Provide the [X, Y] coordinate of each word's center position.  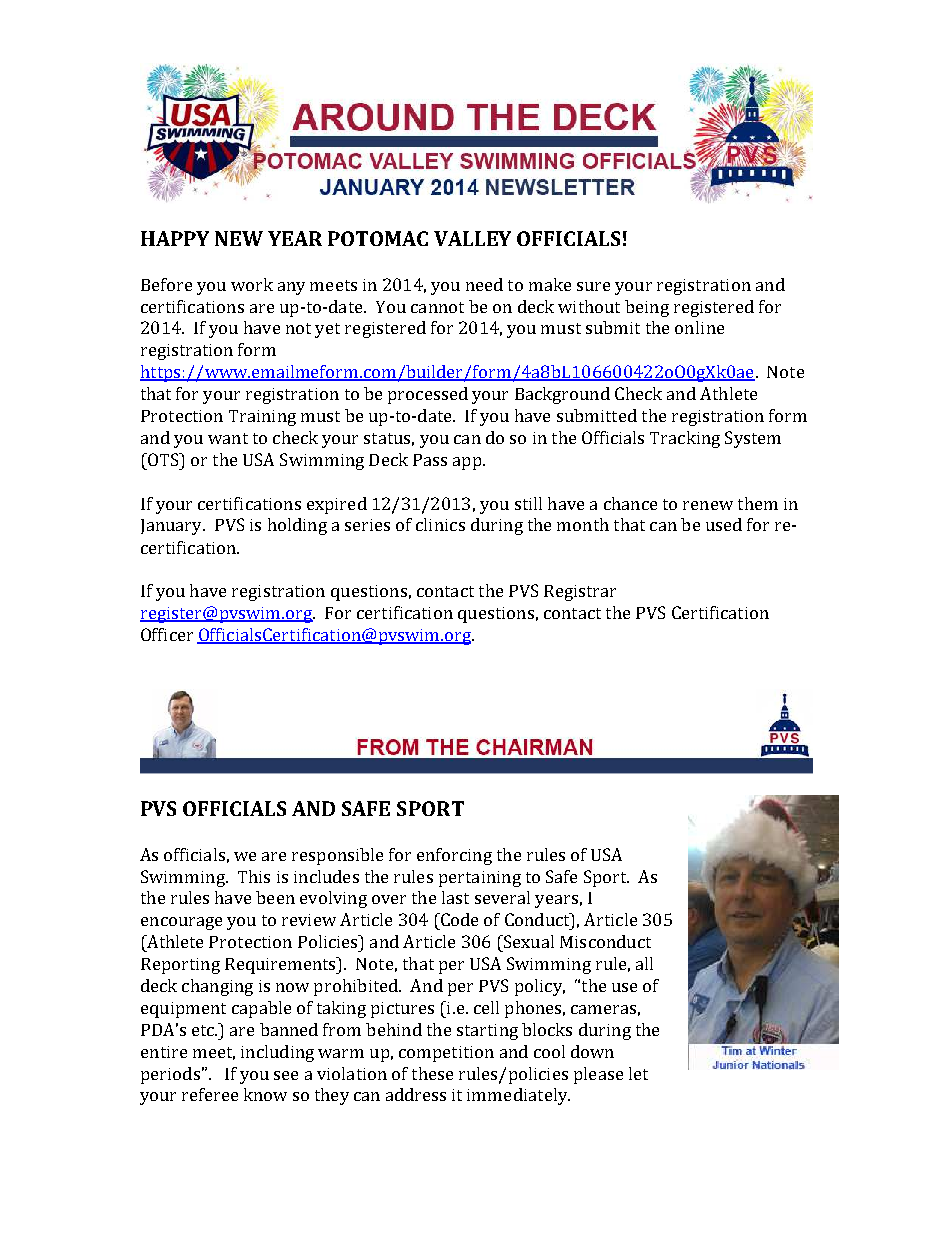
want [228, 438]
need [484, 284]
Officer [167, 634]
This [254, 876]
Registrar [580, 593]
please [598, 1075]
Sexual [527, 941]
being [647, 308]
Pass [430, 460]
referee [210, 1094]
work [252, 284]
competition [446, 1054]
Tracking [685, 439]
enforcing [454, 856]
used [724, 524]
